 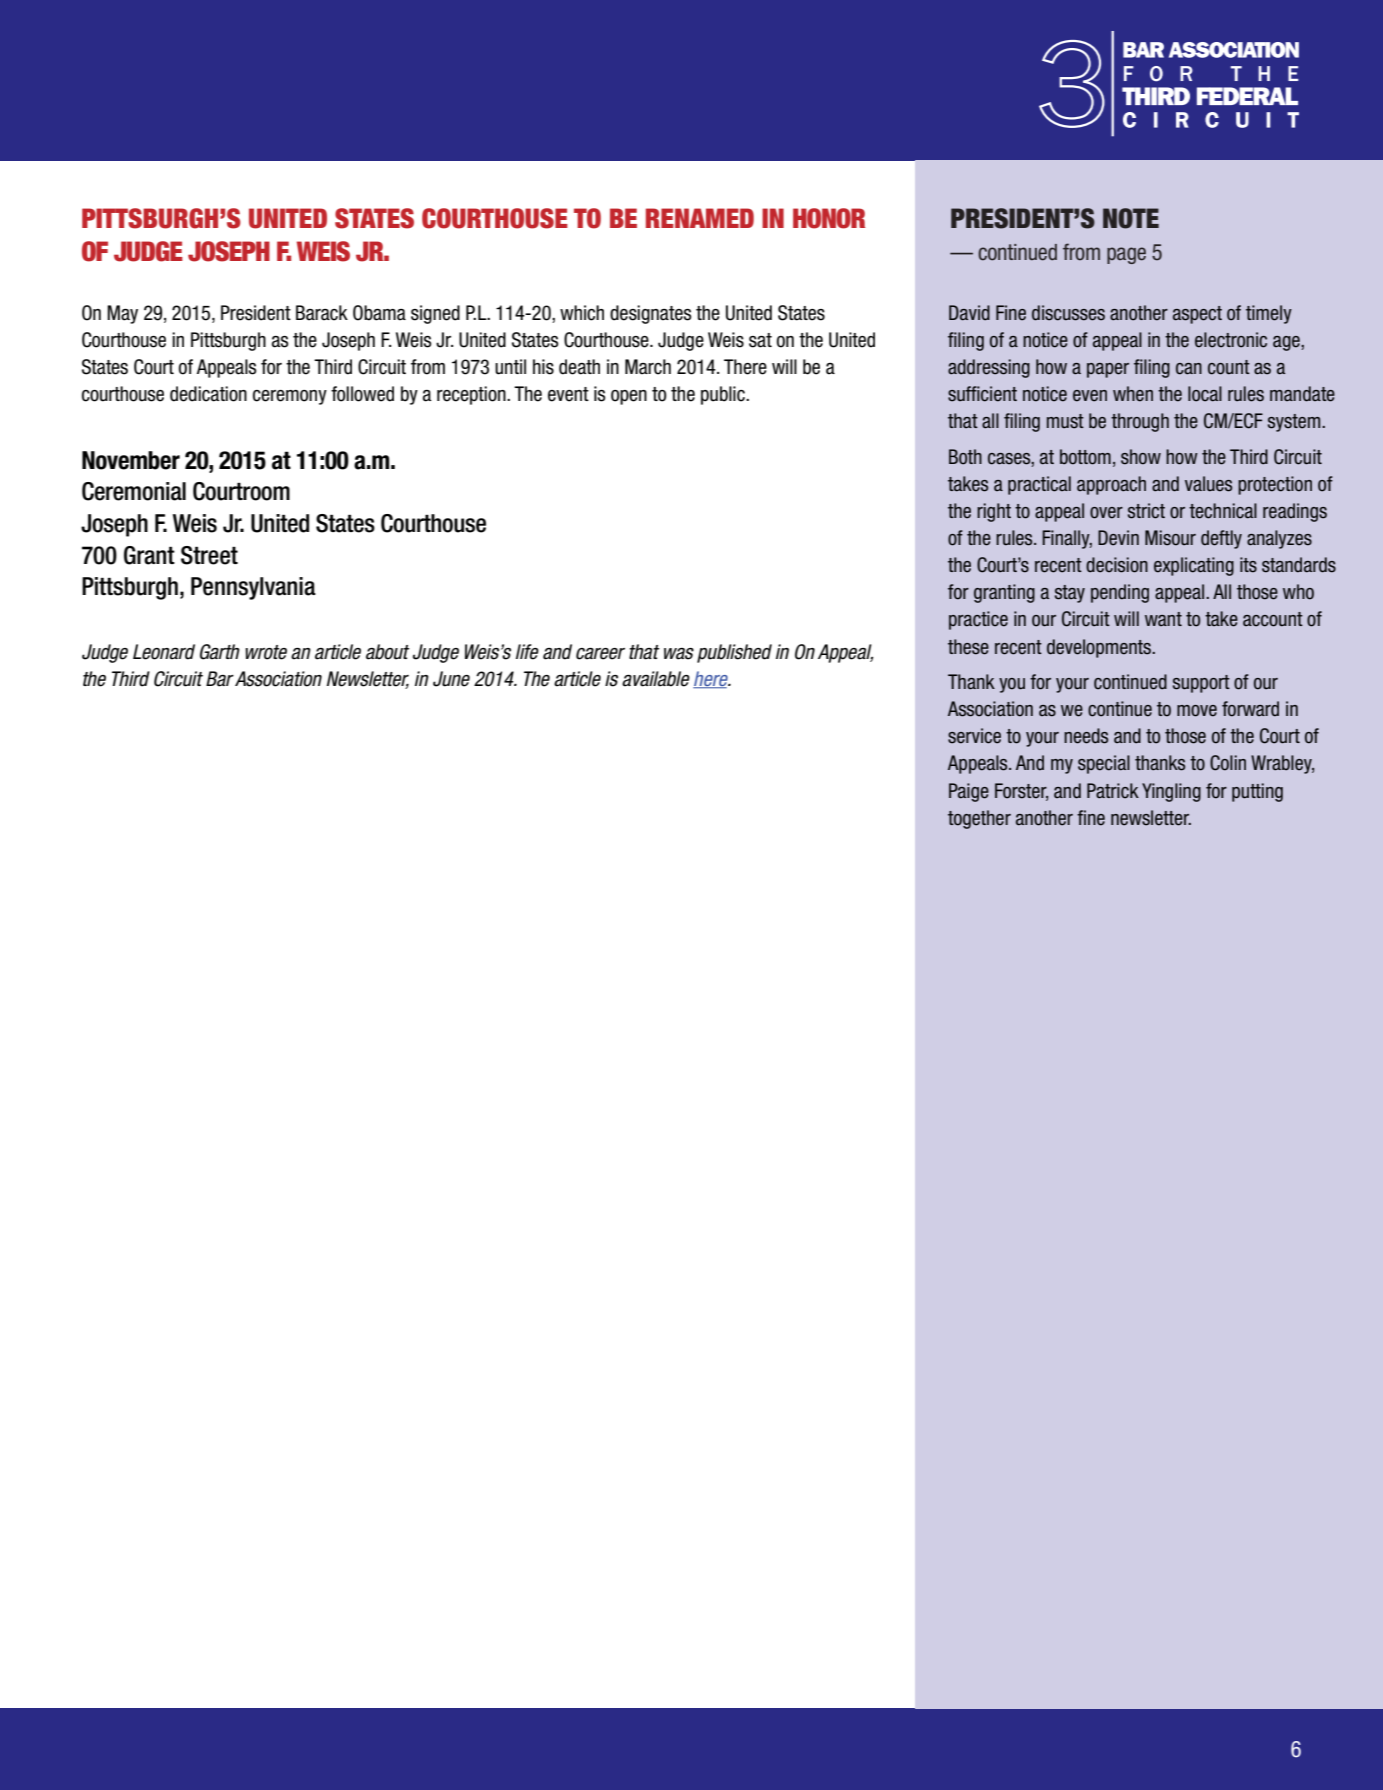 I want to click on Pennsylvania, so click(x=253, y=588).
